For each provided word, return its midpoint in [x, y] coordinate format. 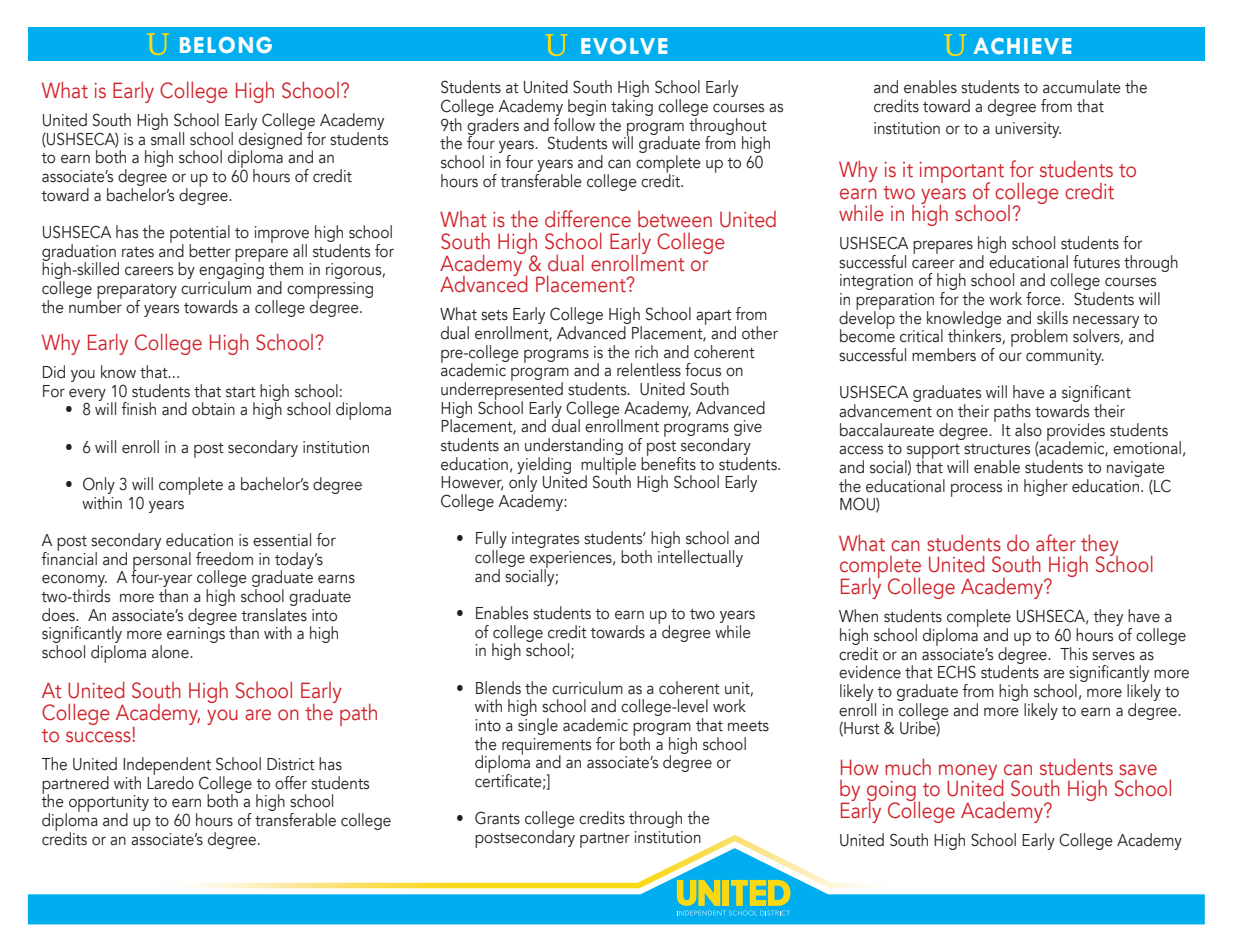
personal [162, 560]
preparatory [137, 292]
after [1056, 543]
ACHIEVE [1022, 46]
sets [494, 315]
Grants [497, 818]
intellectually [700, 558]
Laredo [170, 781]
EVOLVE [624, 46]
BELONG [226, 45]
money [968, 773]
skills [1052, 318]
